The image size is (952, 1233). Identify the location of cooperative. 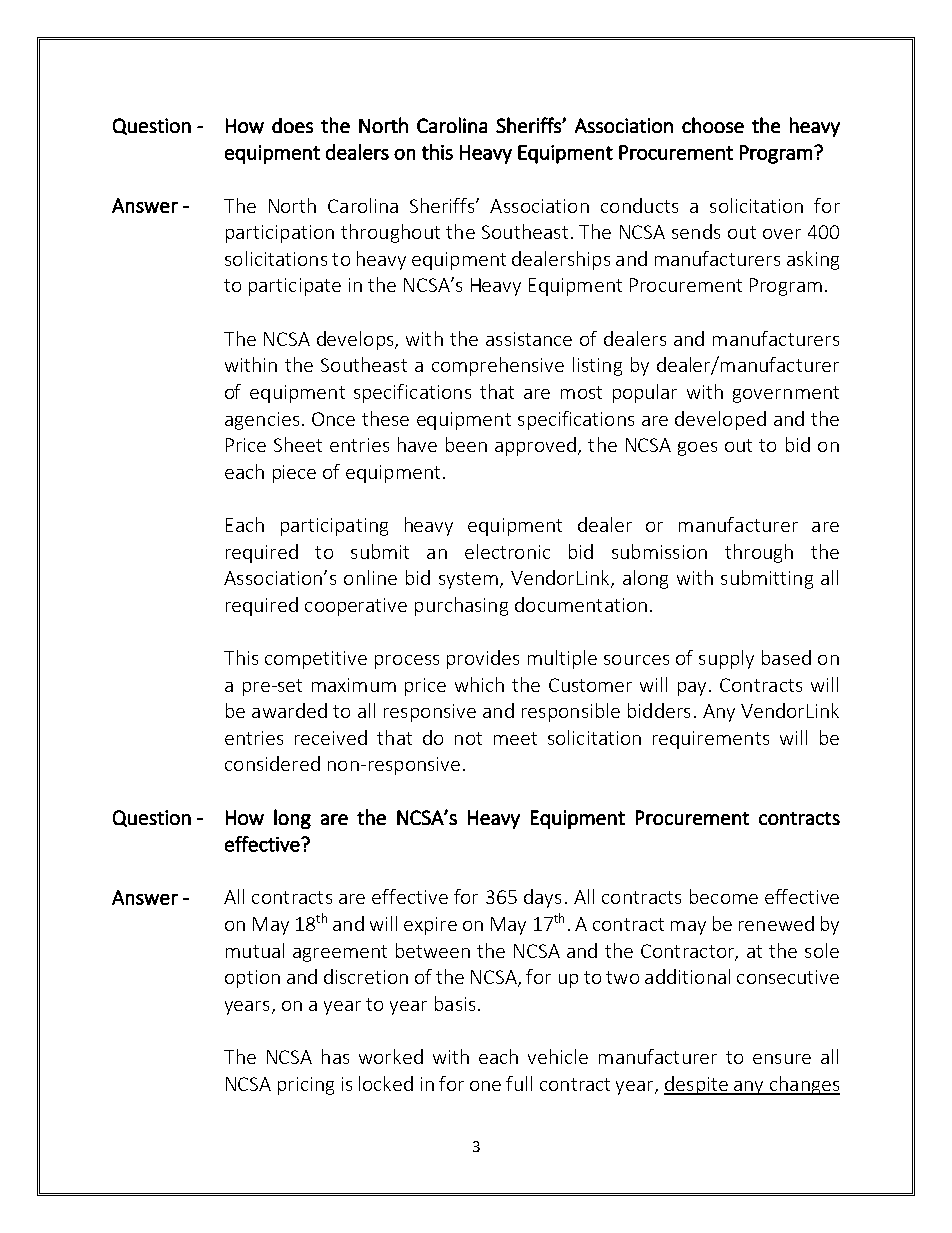
(356, 607).
